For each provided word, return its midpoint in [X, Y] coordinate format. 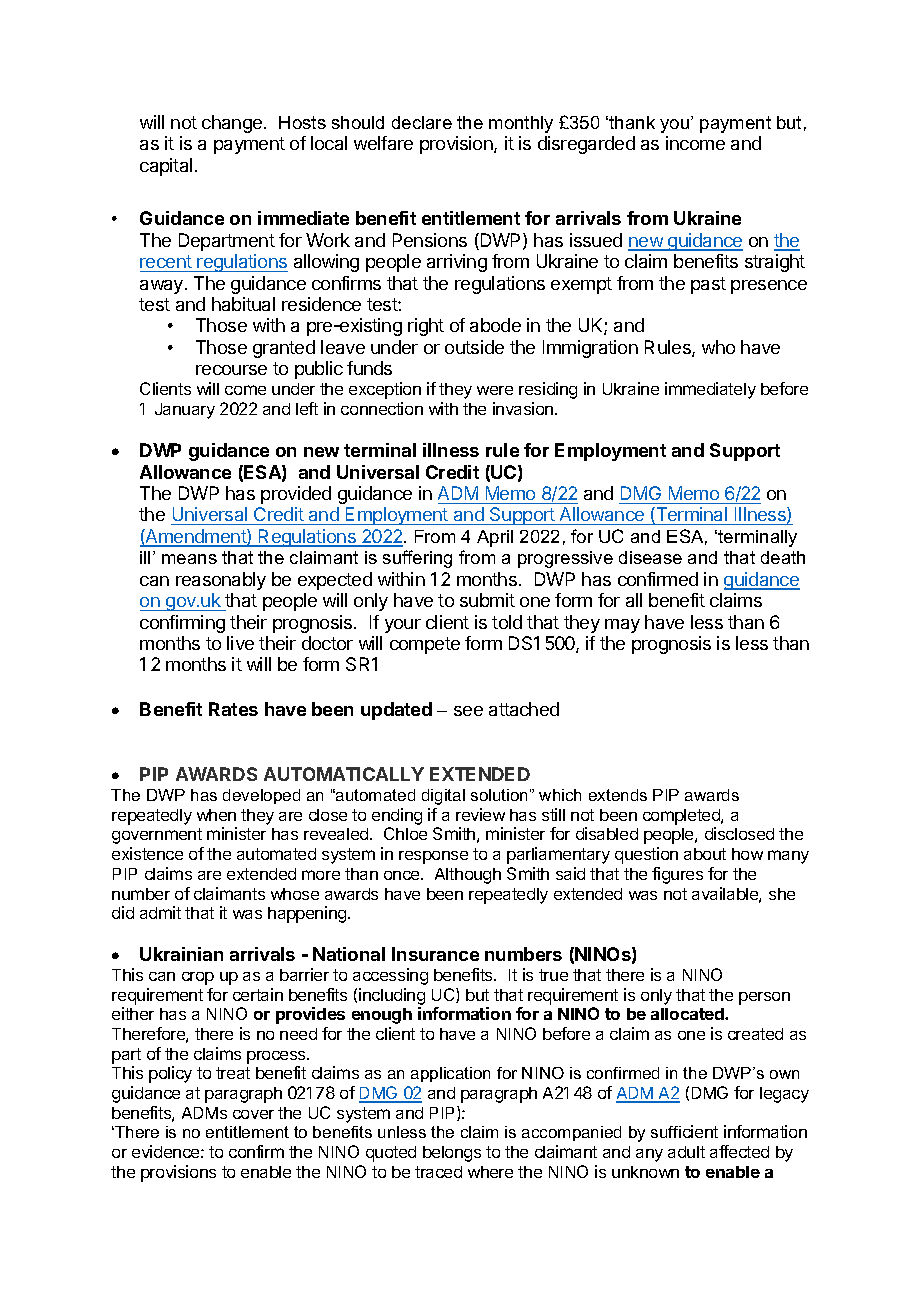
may [622, 626]
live [240, 643]
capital [166, 167]
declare [422, 122]
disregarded [586, 145]
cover [253, 1114]
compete [425, 645]
